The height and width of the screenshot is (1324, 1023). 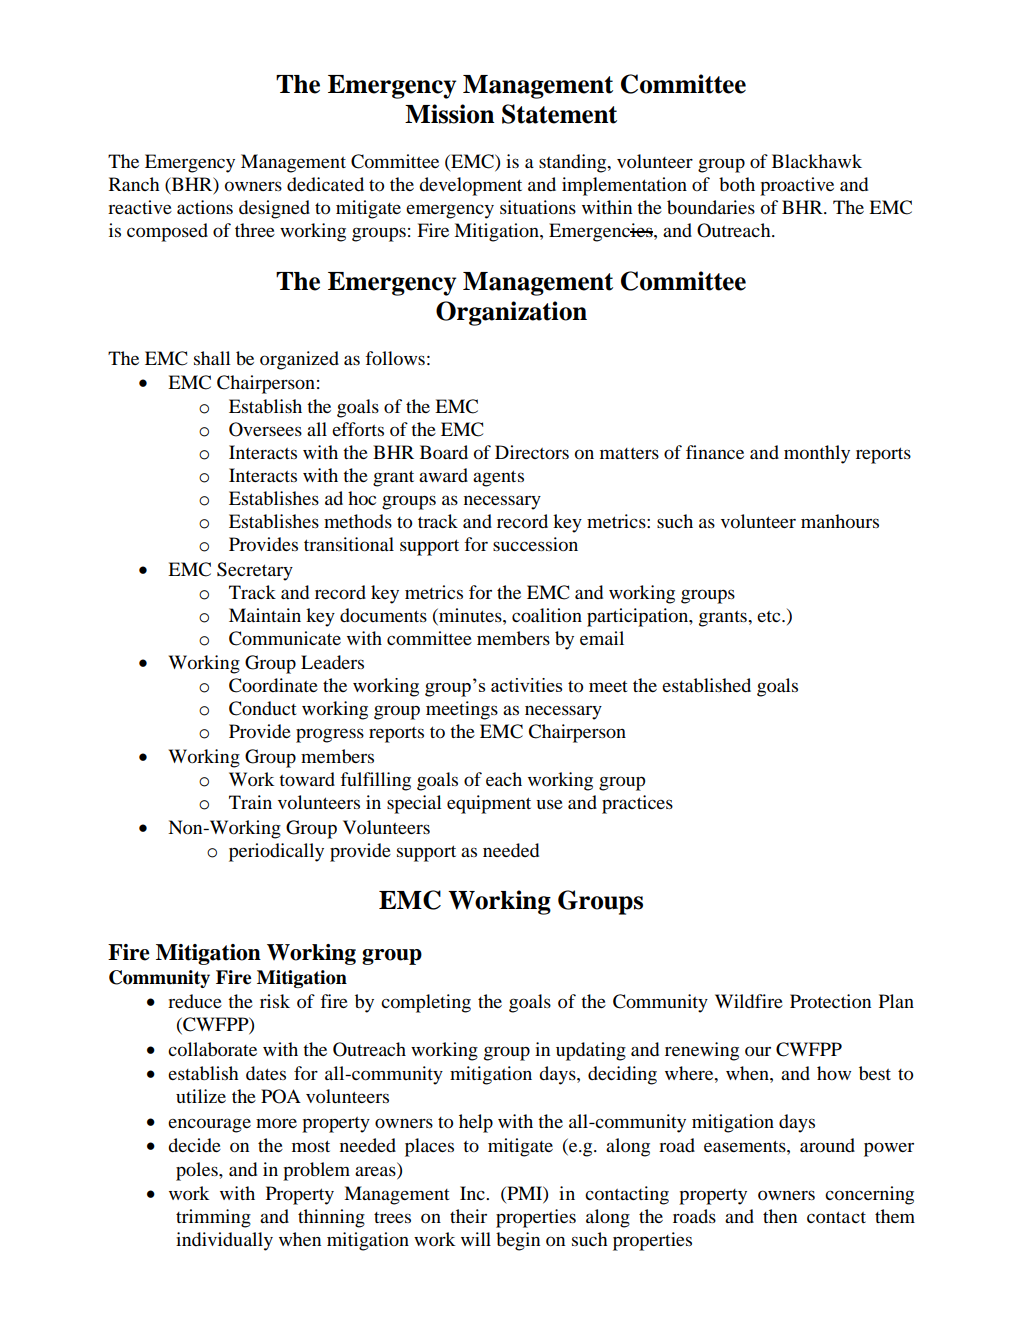 What do you see at coordinates (817, 161) in the screenshot?
I see `Blackhawk` at bounding box center [817, 161].
